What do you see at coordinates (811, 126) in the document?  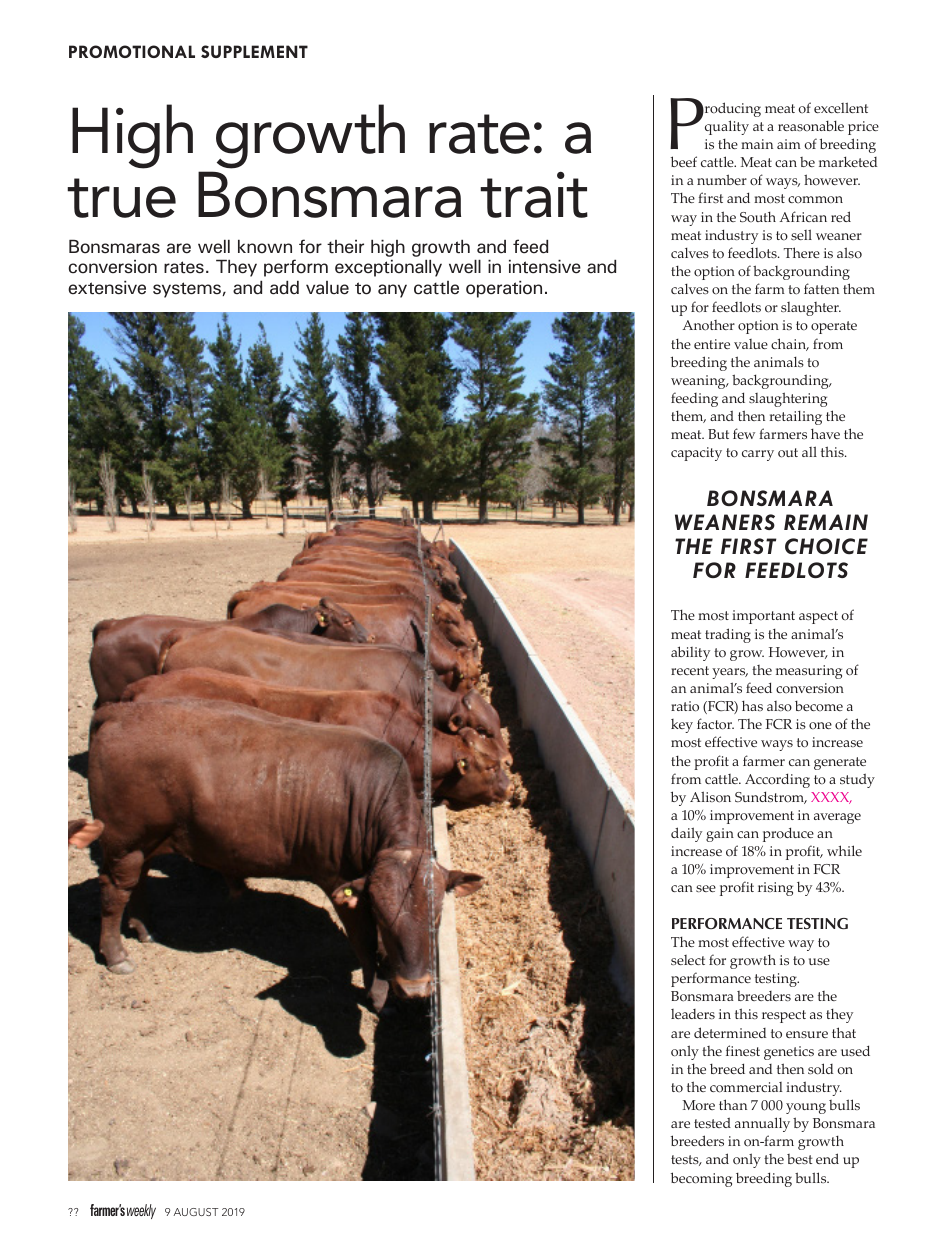 I see `reasonable` at bounding box center [811, 126].
